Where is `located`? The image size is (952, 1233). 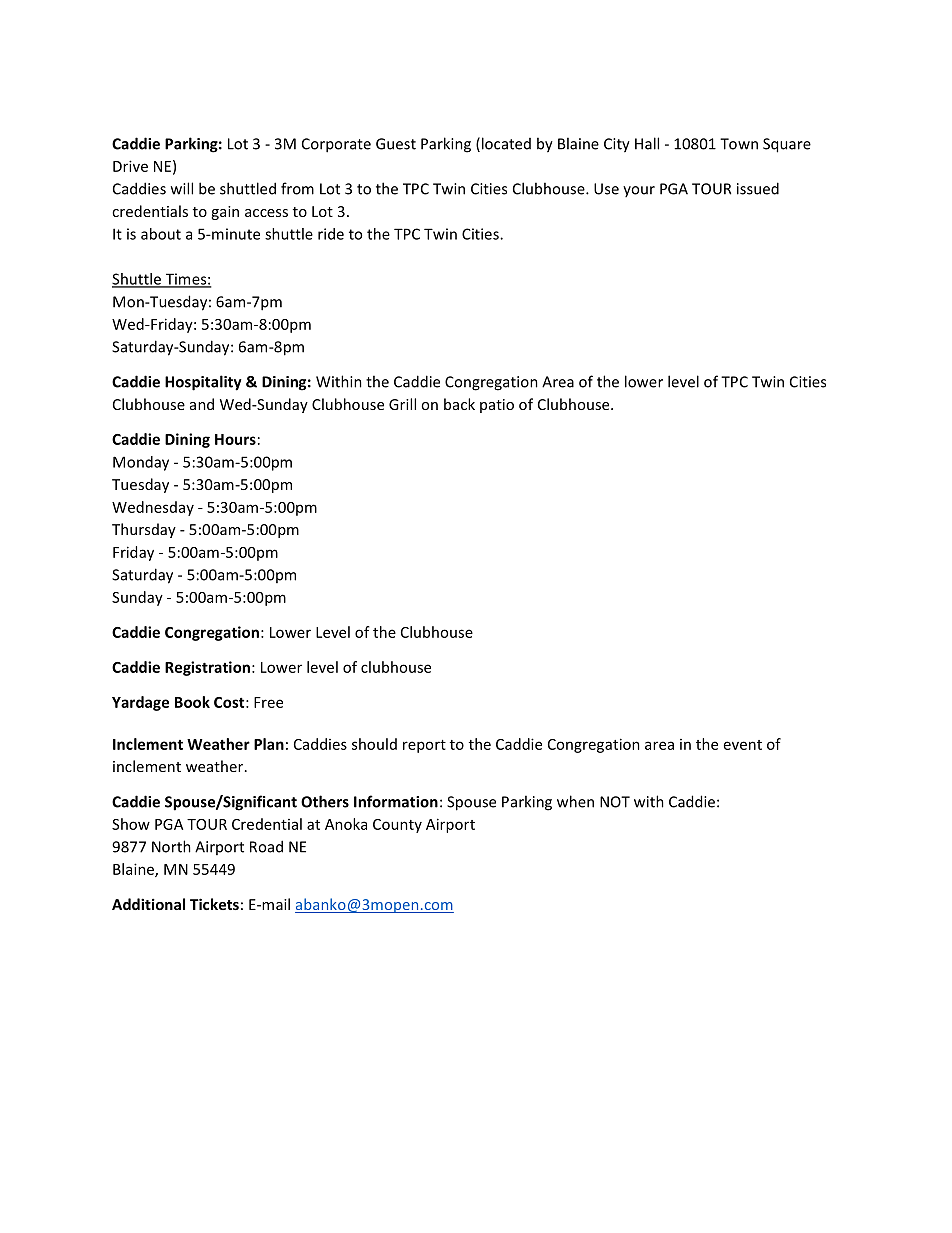
located is located at coordinates (506, 143).
